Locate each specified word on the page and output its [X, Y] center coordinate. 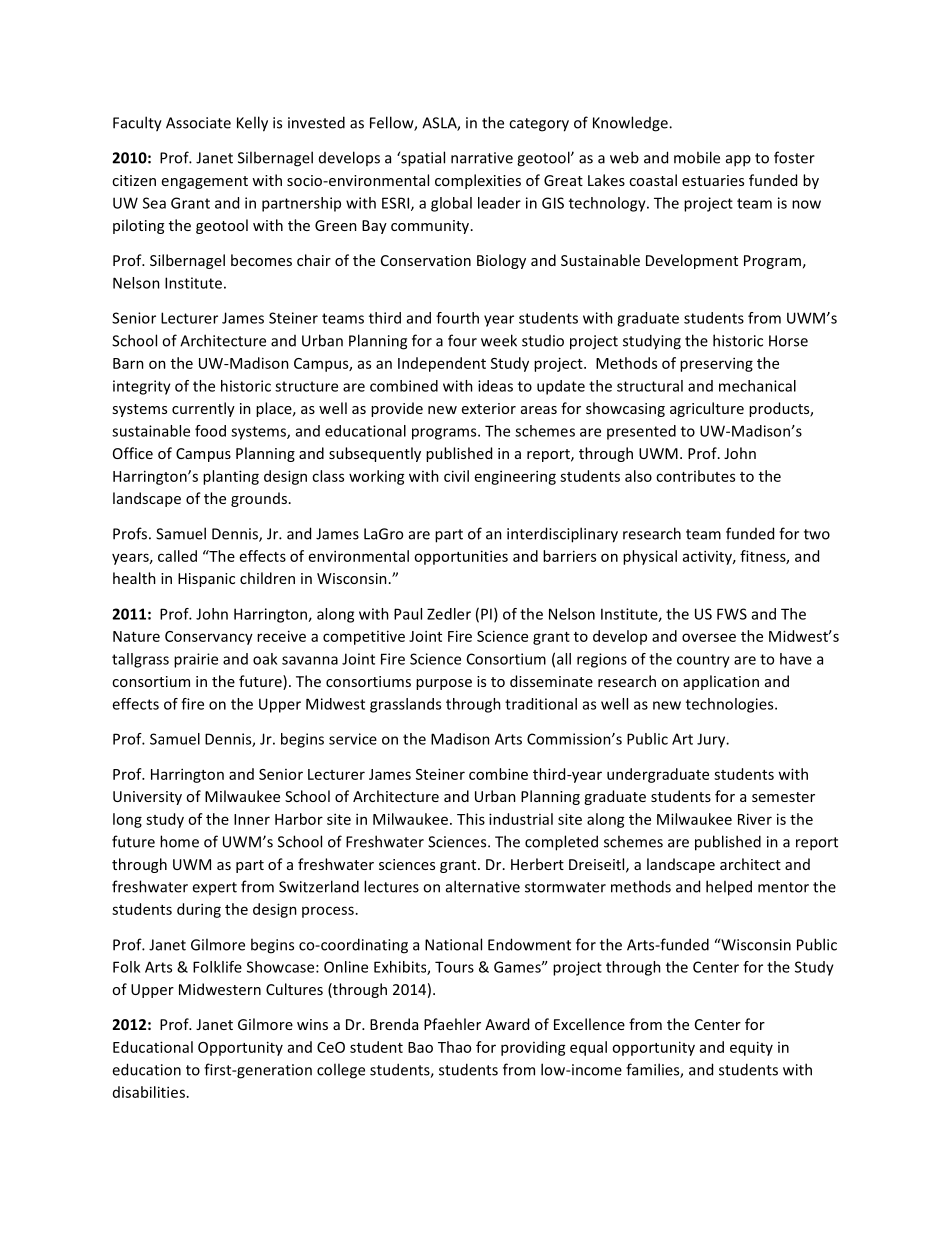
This [471, 819]
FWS [732, 614]
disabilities [149, 1092]
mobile [697, 157]
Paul [408, 614]
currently [203, 409]
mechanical [757, 386]
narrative [482, 158]
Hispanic [206, 580]
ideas [495, 386]
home [179, 841]
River [755, 819]
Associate [198, 123]
